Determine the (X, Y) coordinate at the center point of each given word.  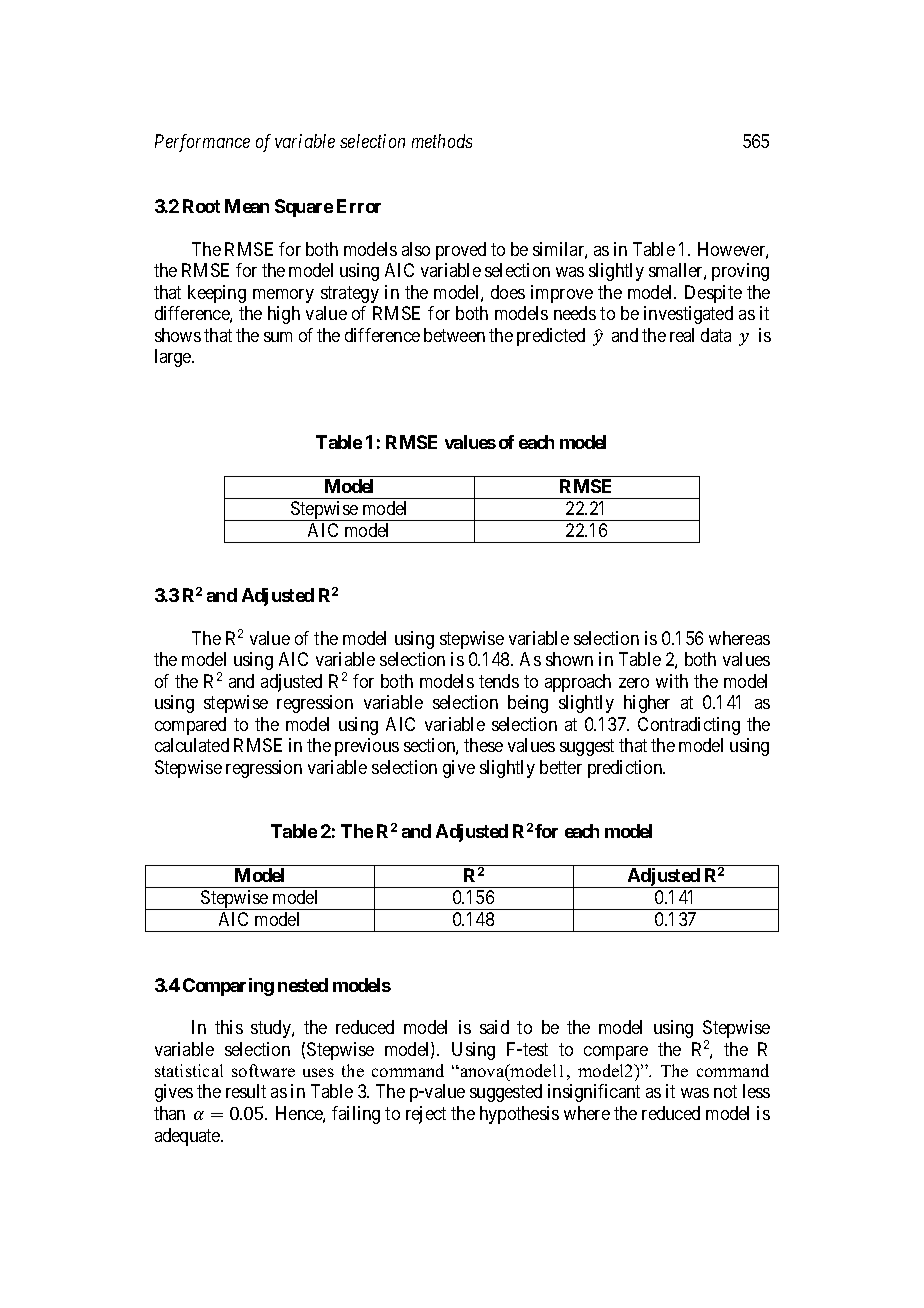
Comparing (228, 987)
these (483, 745)
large (174, 358)
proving (740, 272)
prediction (626, 769)
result (246, 1091)
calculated (192, 745)
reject (426, 1115)
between (454, 335)
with (672, 681)
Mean (247, 206)
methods (442, 141)
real (682, 335)
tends (499, 681)
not (725, 1092)
